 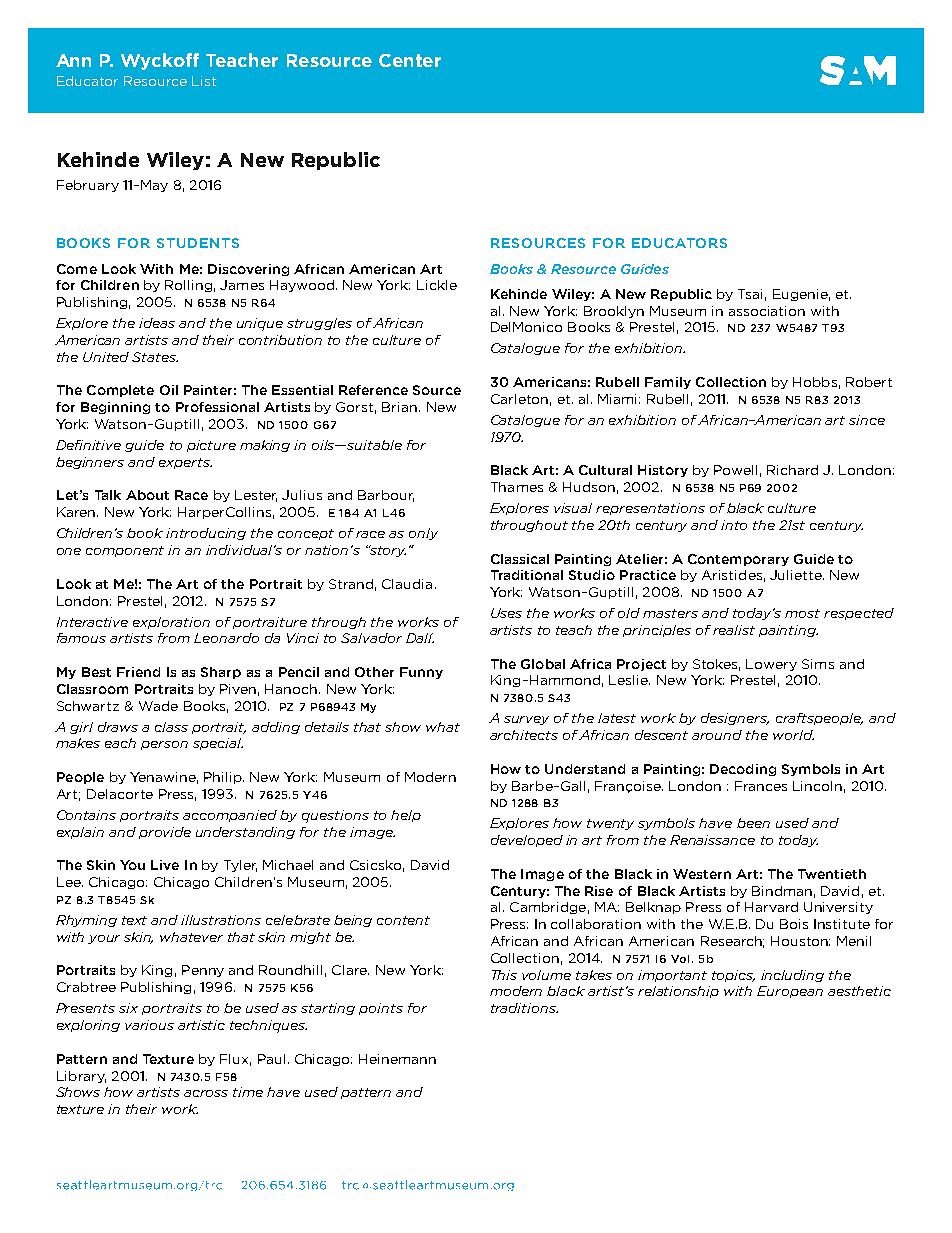 What do you see at coordinates (397, 1059) in the screenshot?
I see `Heinemann` at bounding box center [397, 1059].
